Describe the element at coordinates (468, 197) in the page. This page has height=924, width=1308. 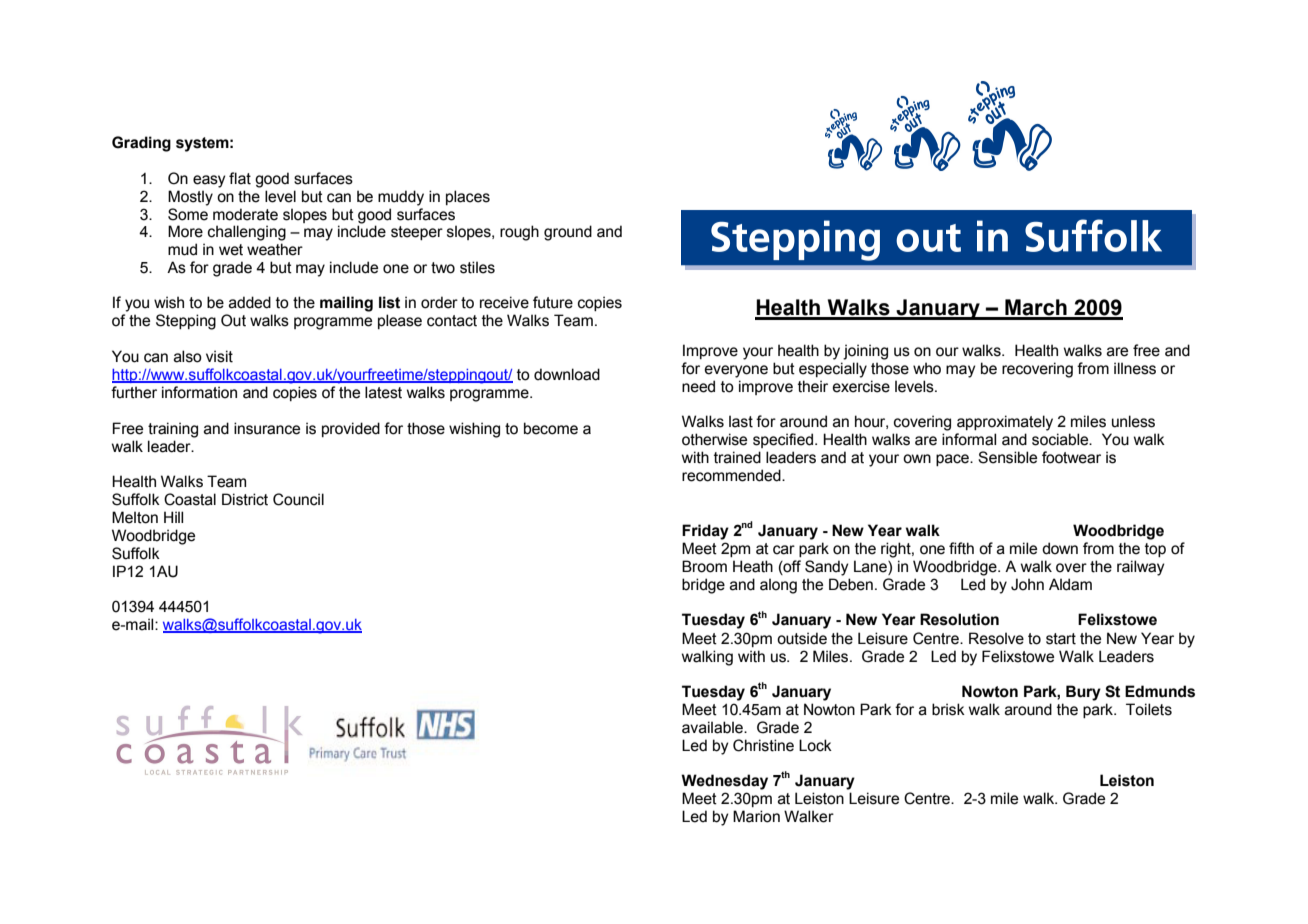
I see `places` at that location.
